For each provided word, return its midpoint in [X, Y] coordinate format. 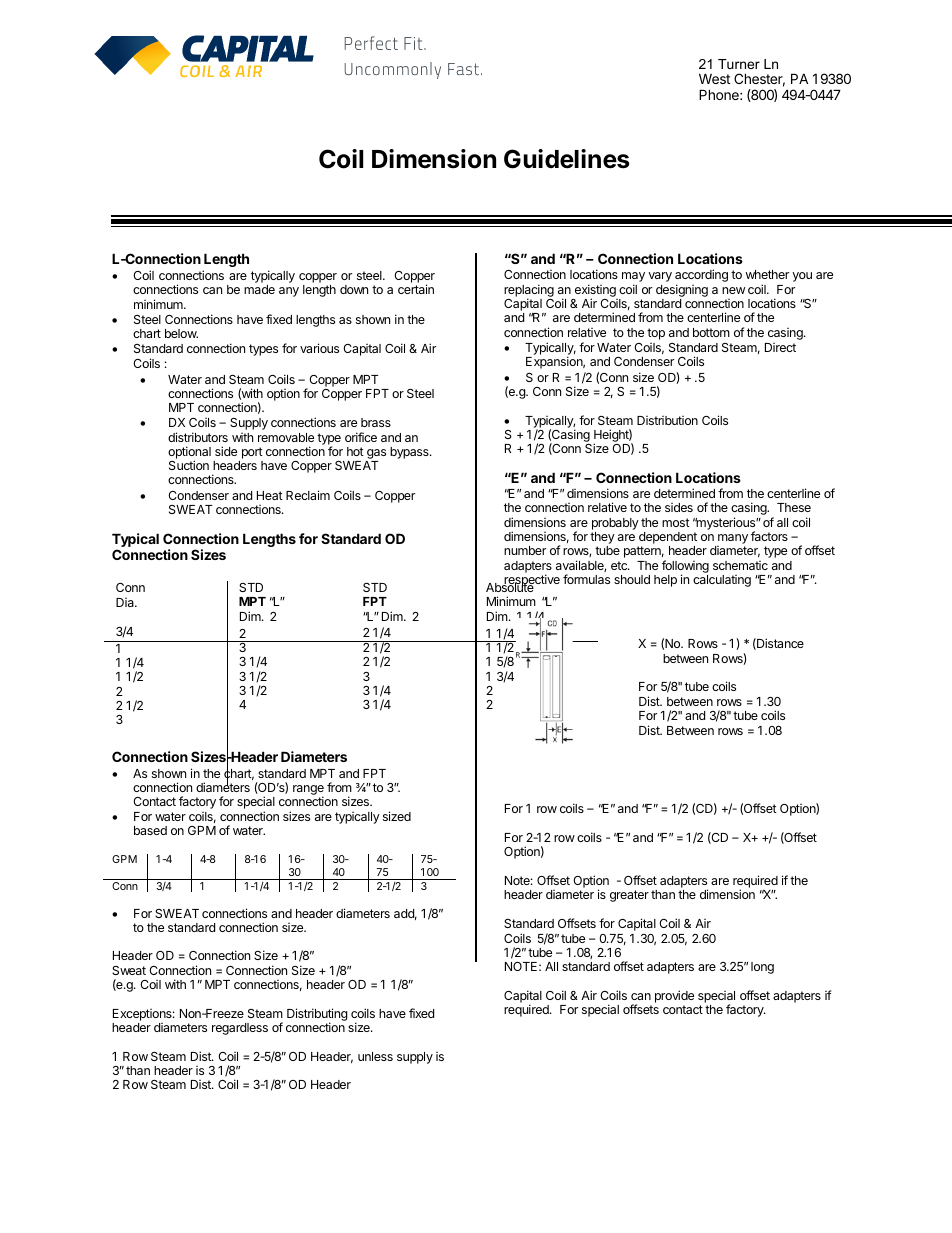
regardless [240, 1029]
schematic [740, 565]
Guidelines [566, 159]
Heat [270, 495]
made [259, 289]
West [714, 78]
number [525, 550]
